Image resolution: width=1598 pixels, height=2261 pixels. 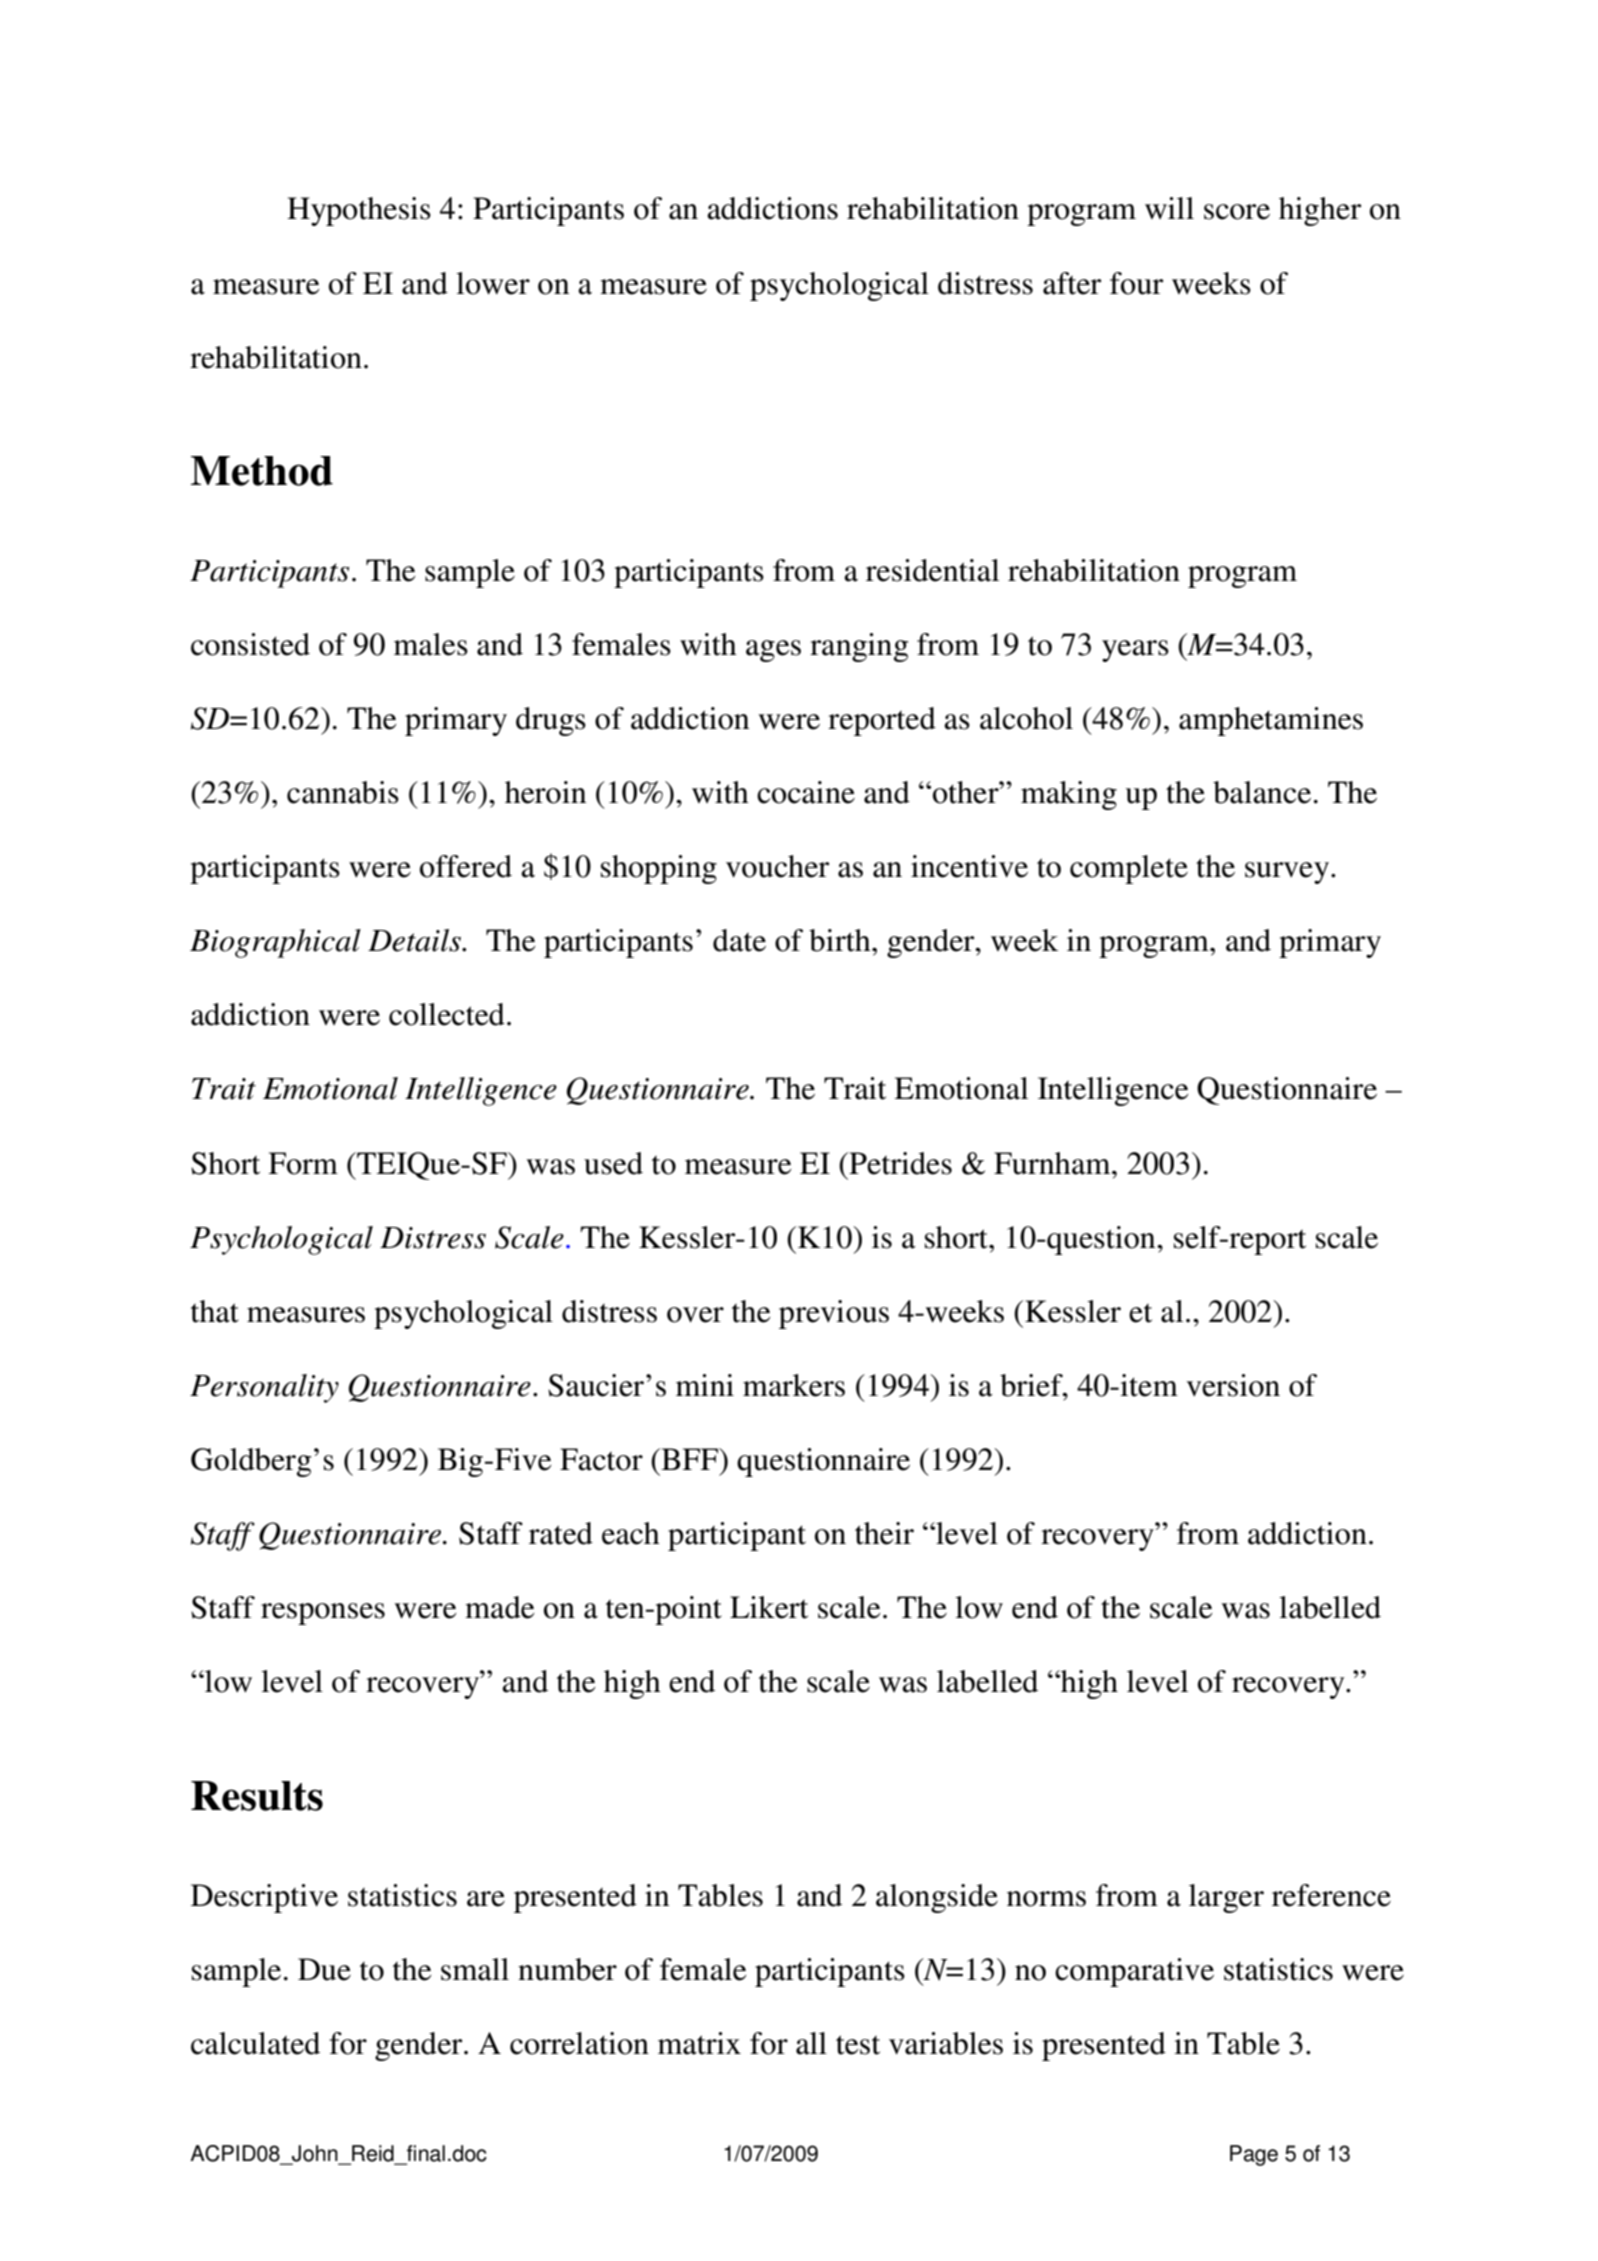 I want to click on Results, so click(x=257, y=1796).
